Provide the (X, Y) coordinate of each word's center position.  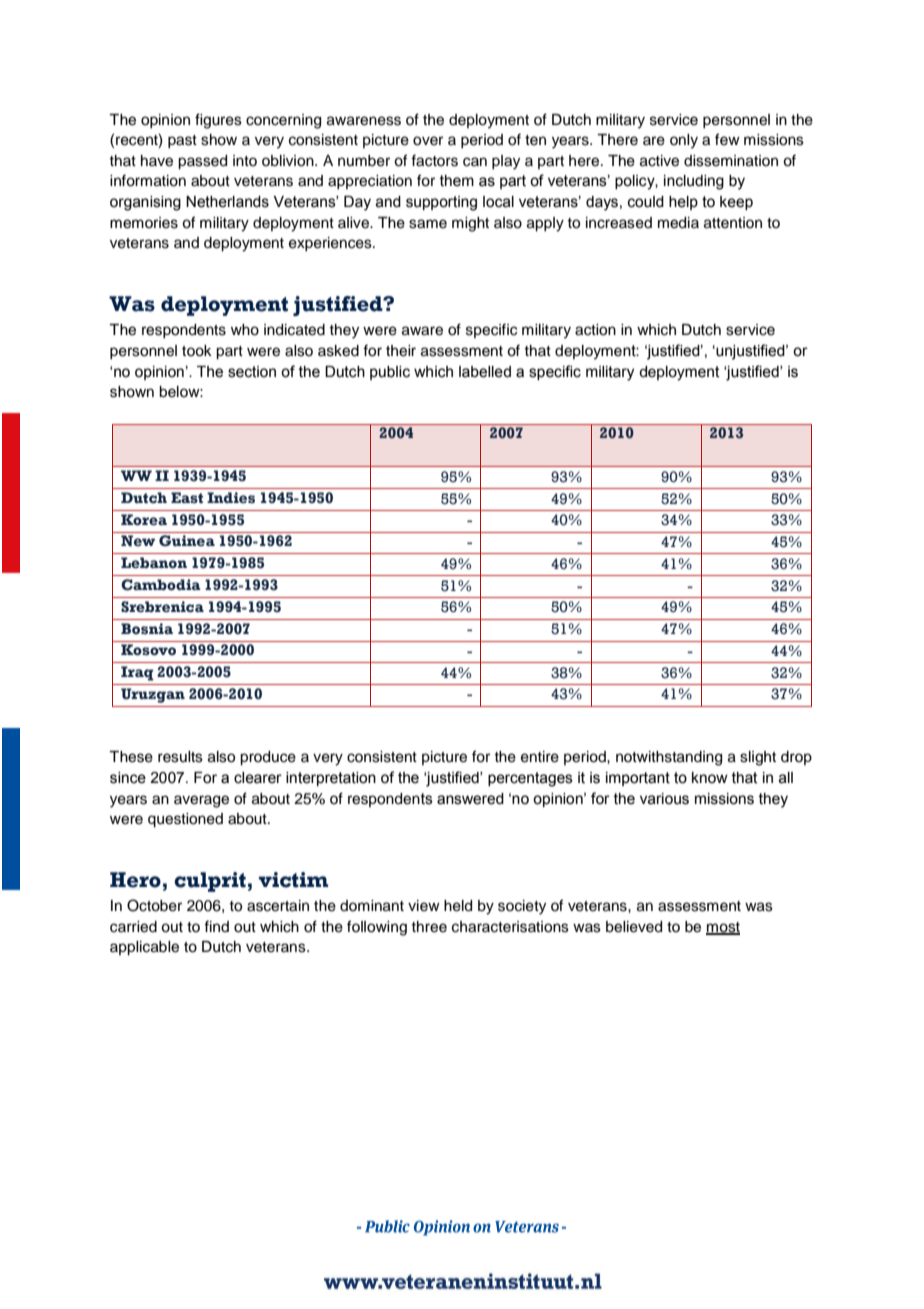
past (182, 141)
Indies (231, 498)
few (727, 139)
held (458, 906)
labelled (485, 372)
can (475, 162)
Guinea (187, 541)
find (216, 926)
